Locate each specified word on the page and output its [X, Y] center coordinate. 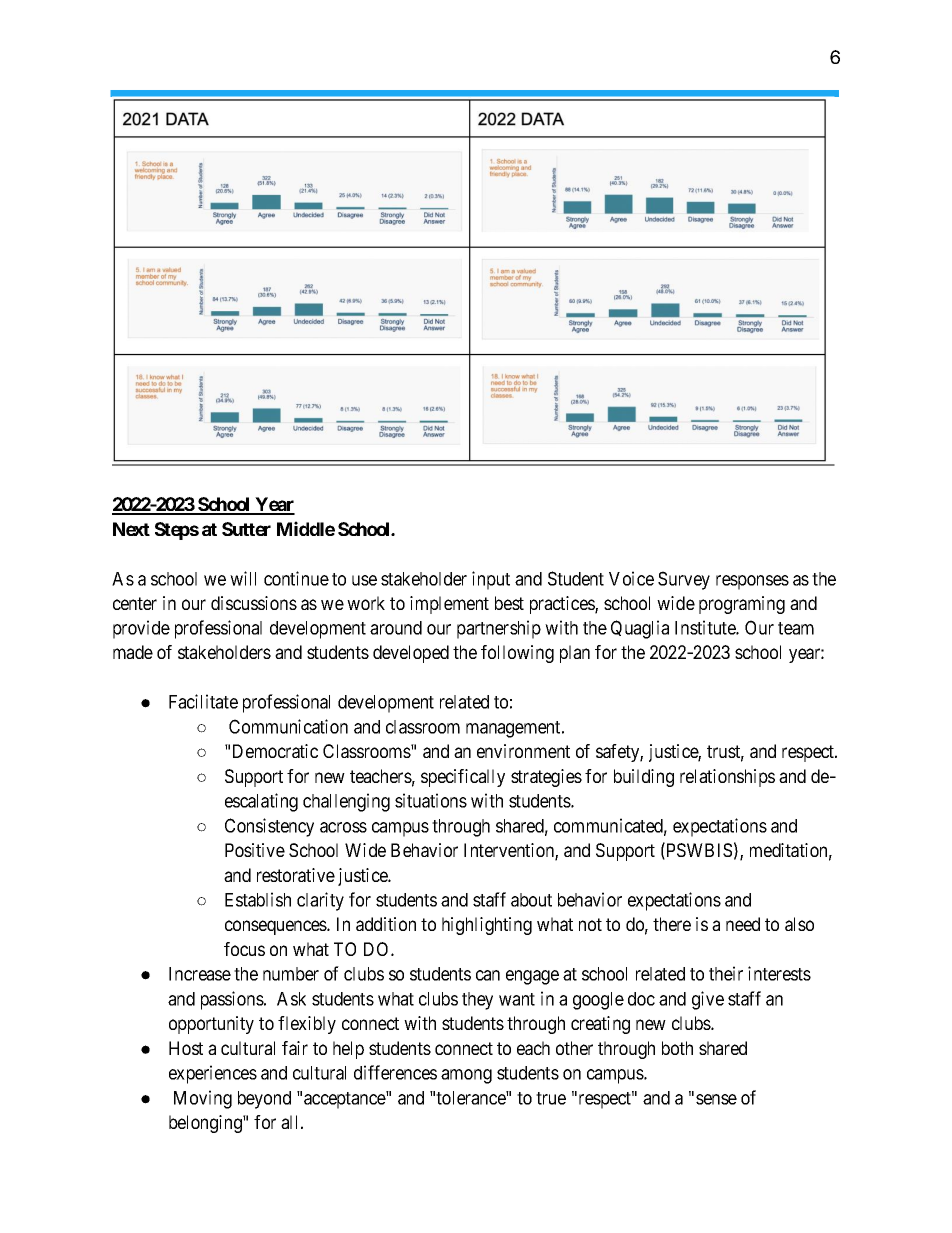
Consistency [269, 827]
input [491, 580]
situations [431, 800]
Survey [684, 580]
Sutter [246, 529]
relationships [727, 778]
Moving [203, 1099]
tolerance [471, 1098]
